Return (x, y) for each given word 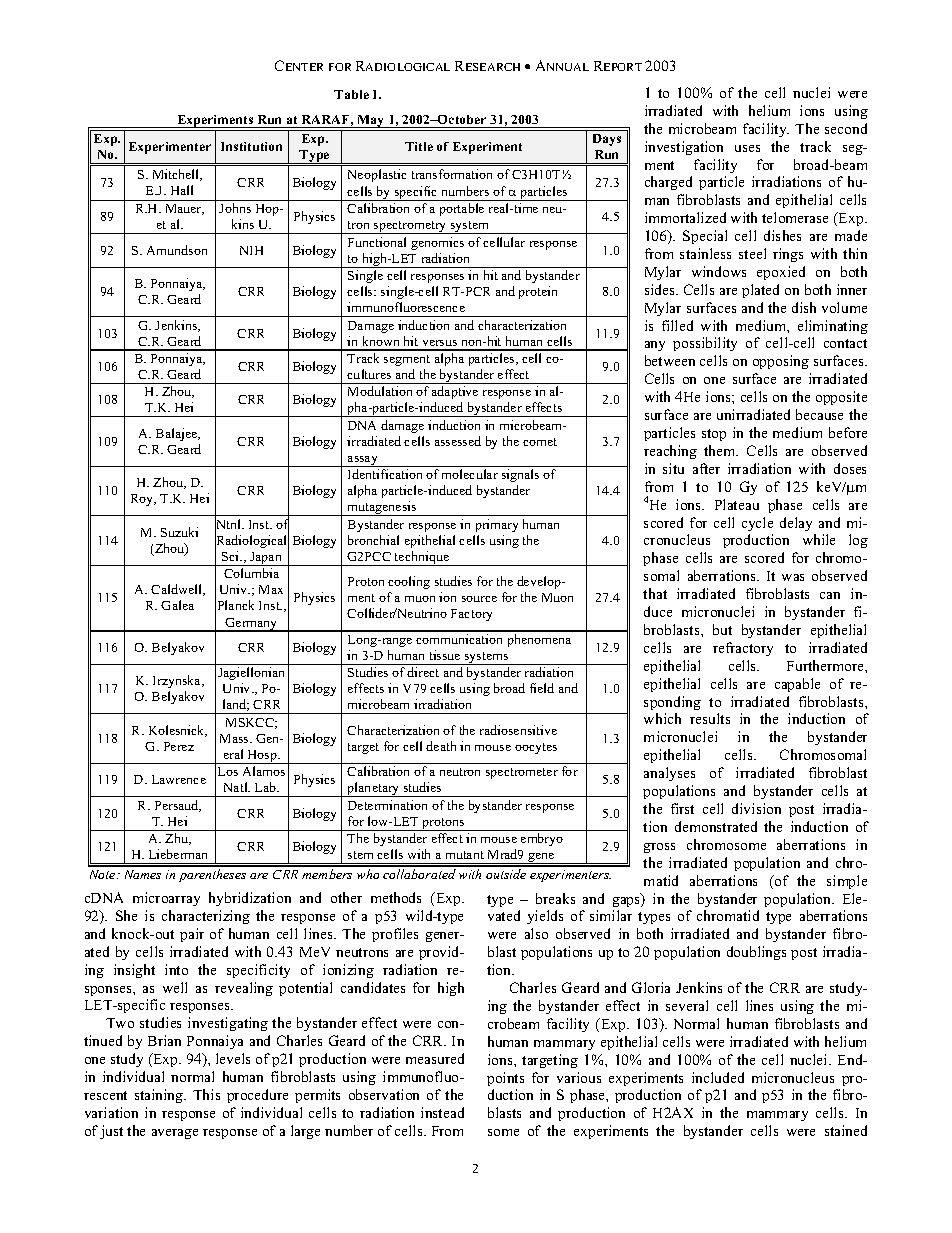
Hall (182, 190)
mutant (465, 855)
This (206, 1094)
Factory (471, 615)
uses (747, 148)
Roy (143, 500)
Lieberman (178, 854)
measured (435, 1058)
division (756, 808)
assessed (458, 441)
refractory (743, 649)
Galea (177, 605)
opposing (781, 362)
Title (419, 146)
